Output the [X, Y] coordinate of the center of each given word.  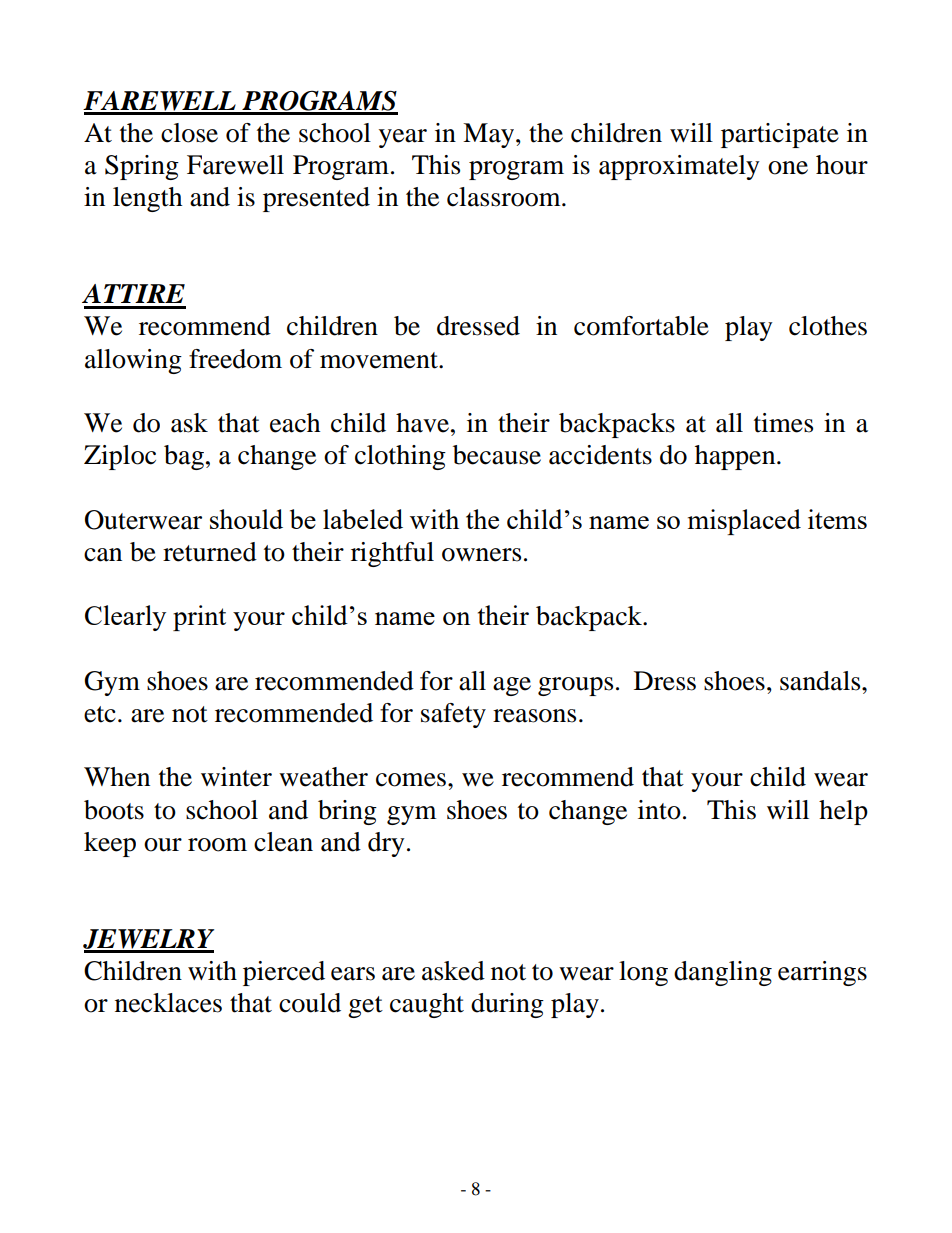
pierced [284, 973]
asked [453, 971]
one [788, 168]
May [490, 135]
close [189, 133]
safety [453, 715]
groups [575, 686]
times [783, 423]
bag [184, 457]
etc [100, 714]
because [497, 455]
